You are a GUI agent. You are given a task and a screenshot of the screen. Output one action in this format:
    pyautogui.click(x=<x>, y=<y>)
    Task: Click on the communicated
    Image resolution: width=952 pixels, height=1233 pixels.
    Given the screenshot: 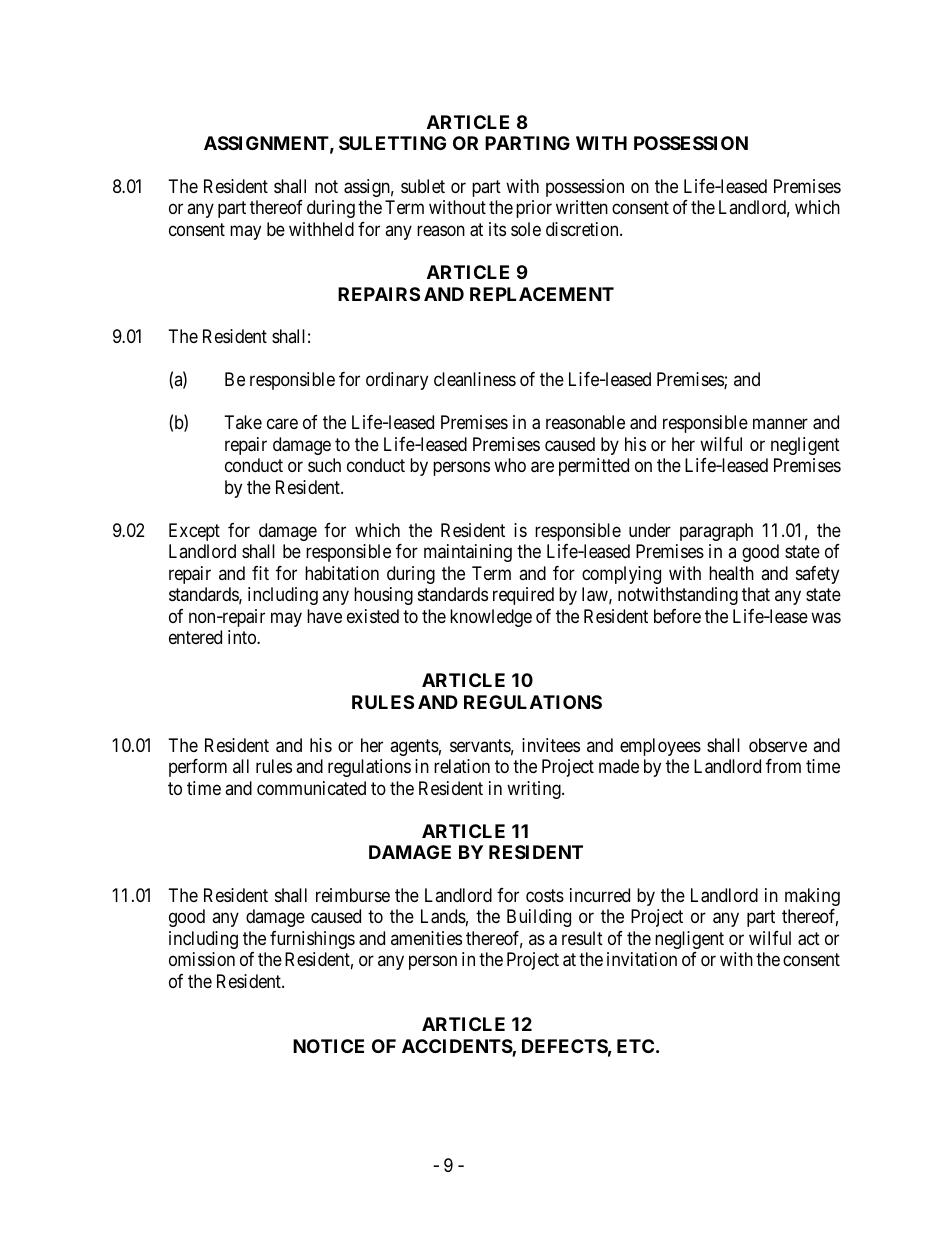 What is the action you would take?
    pyautogui.click(x=311, y=788)
